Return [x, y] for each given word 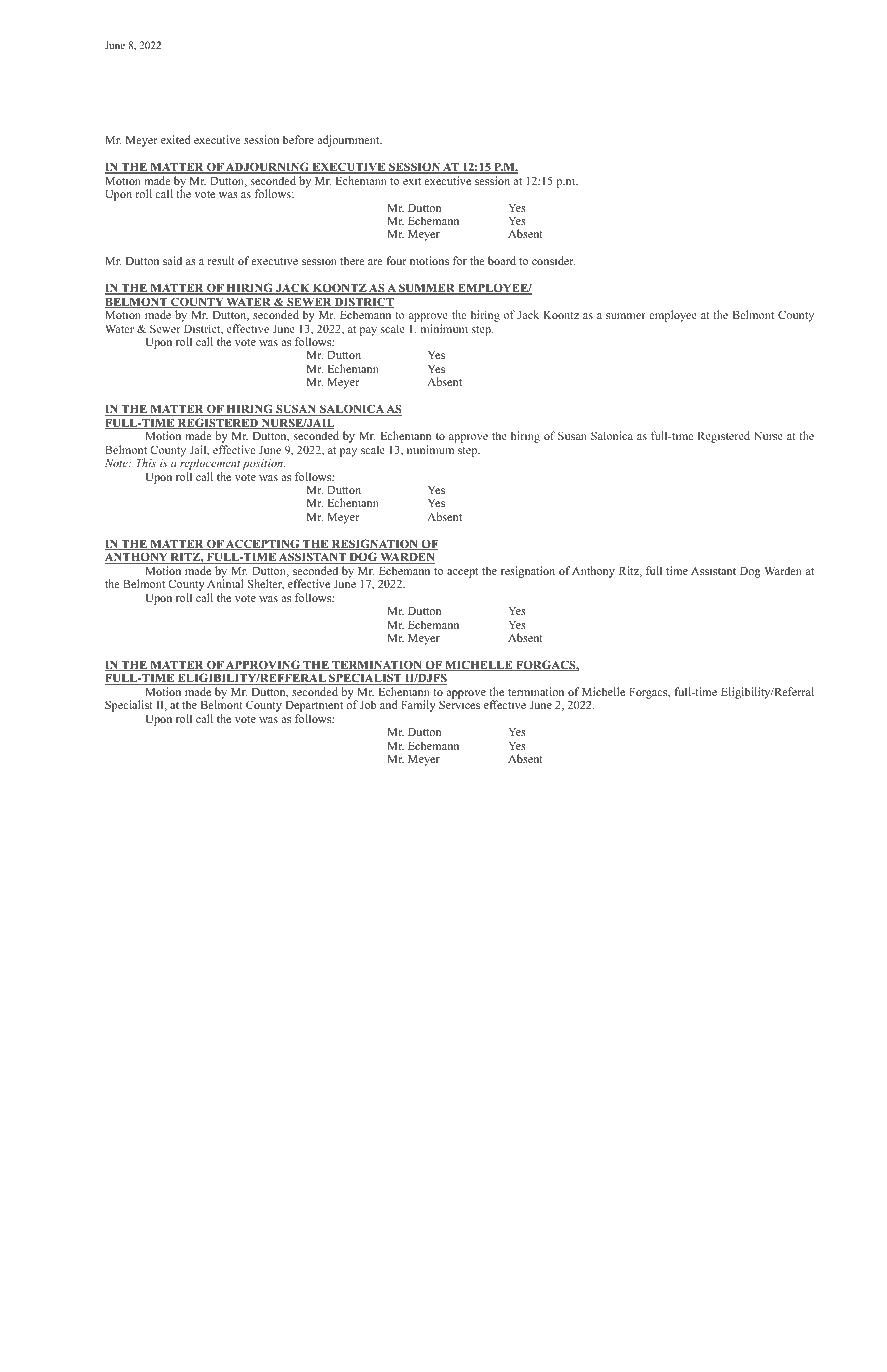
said [172, 260]
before [298, 139]
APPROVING [263, 665]
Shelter [266, 584]
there [352, 260]
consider [553, 260]
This [146, 462]
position [263, 464]
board [502, 260]
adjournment [349, 141]
